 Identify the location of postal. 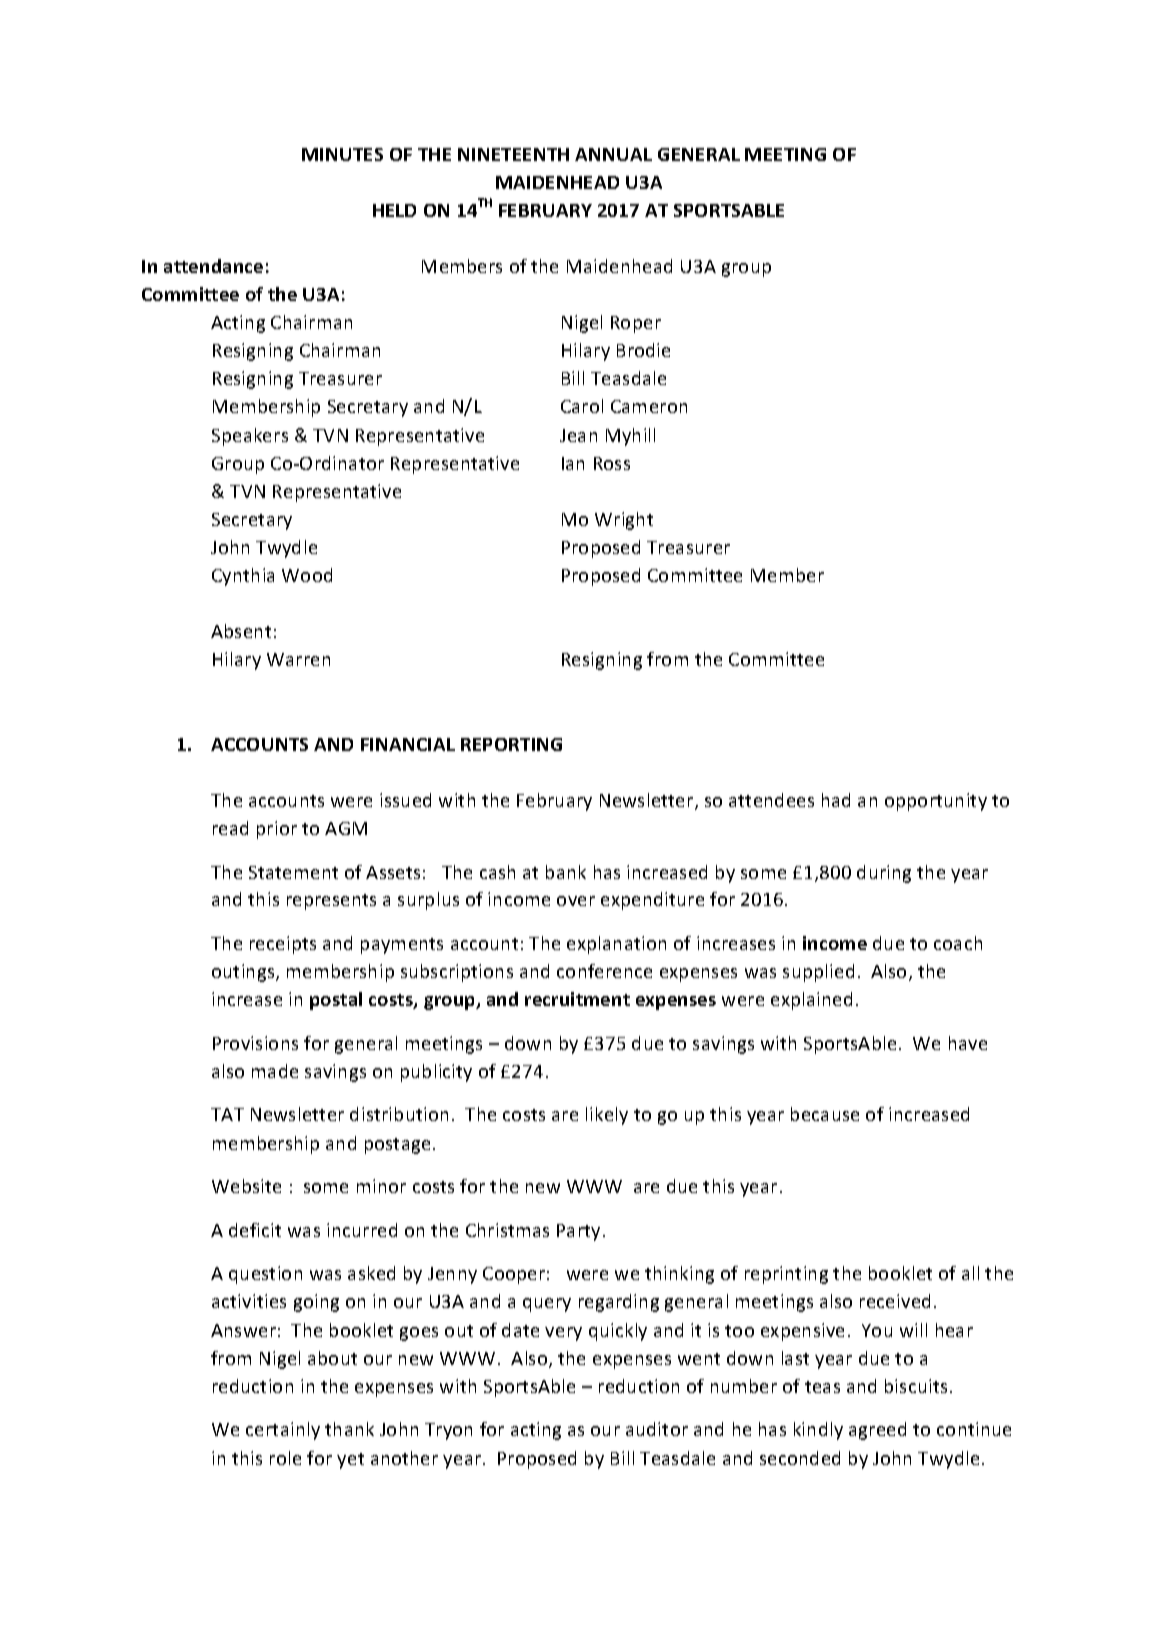
(336, 1001).
